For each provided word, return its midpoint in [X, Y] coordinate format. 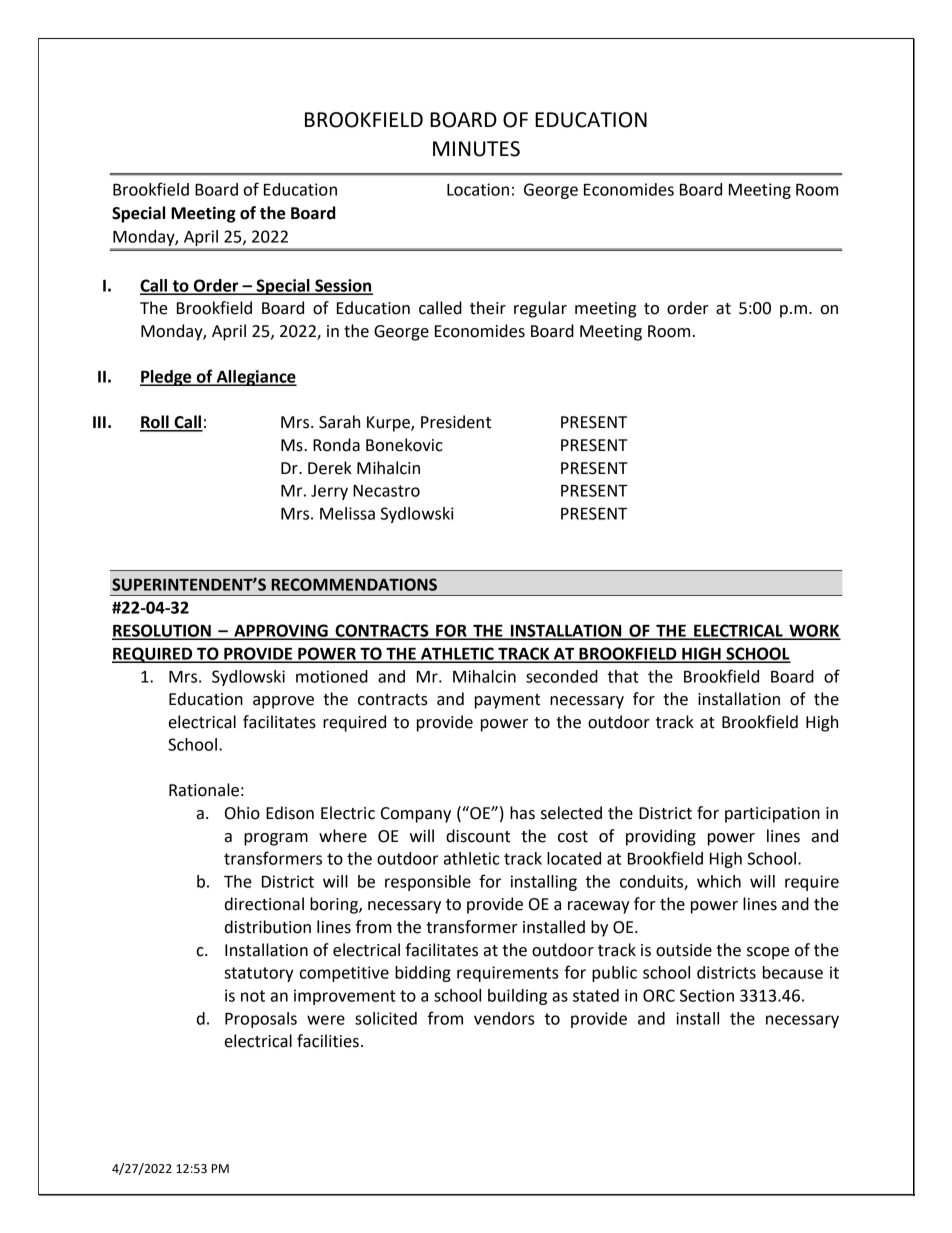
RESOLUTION [162, 631]
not [253, 996]
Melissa [347, 513]
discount [478, 836]
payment [507, 701]
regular [540, 309]
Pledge [167, 378]
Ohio [242, 813]
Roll [155, 423]
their [488, 308]
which [719, 881]
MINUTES [476, 149]
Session [343, 286]
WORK [814, 631]
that [623, 676]
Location [478, 189]
